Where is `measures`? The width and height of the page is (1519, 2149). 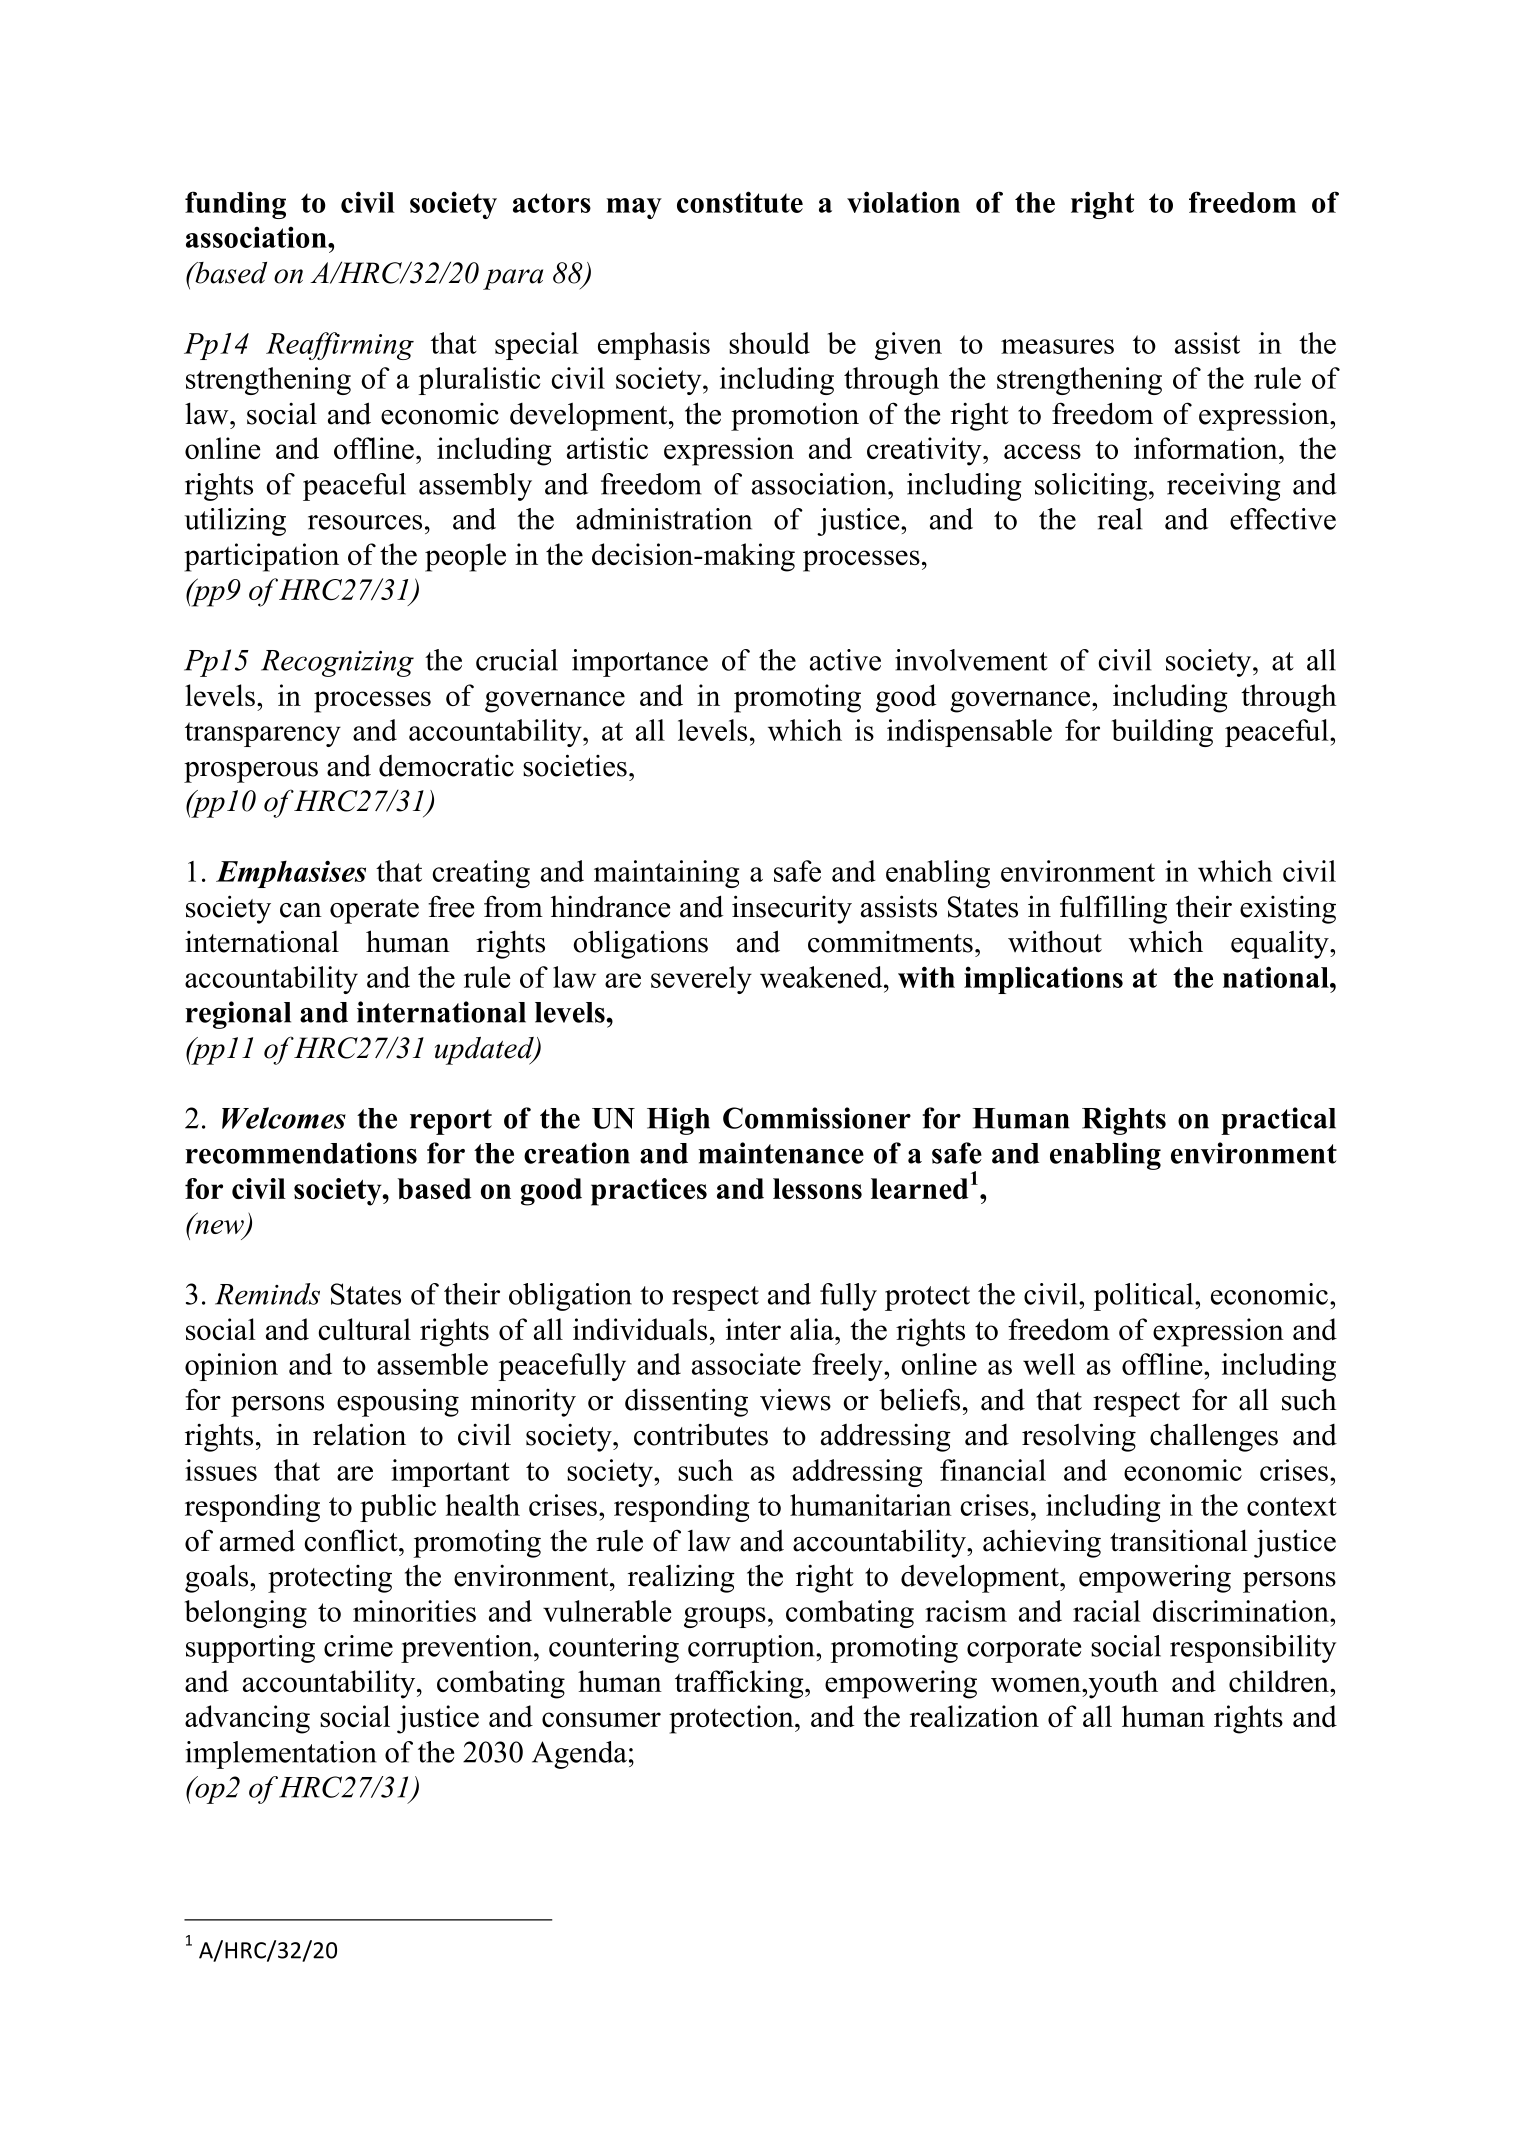
measures is located at coordinates (1057, 346).
